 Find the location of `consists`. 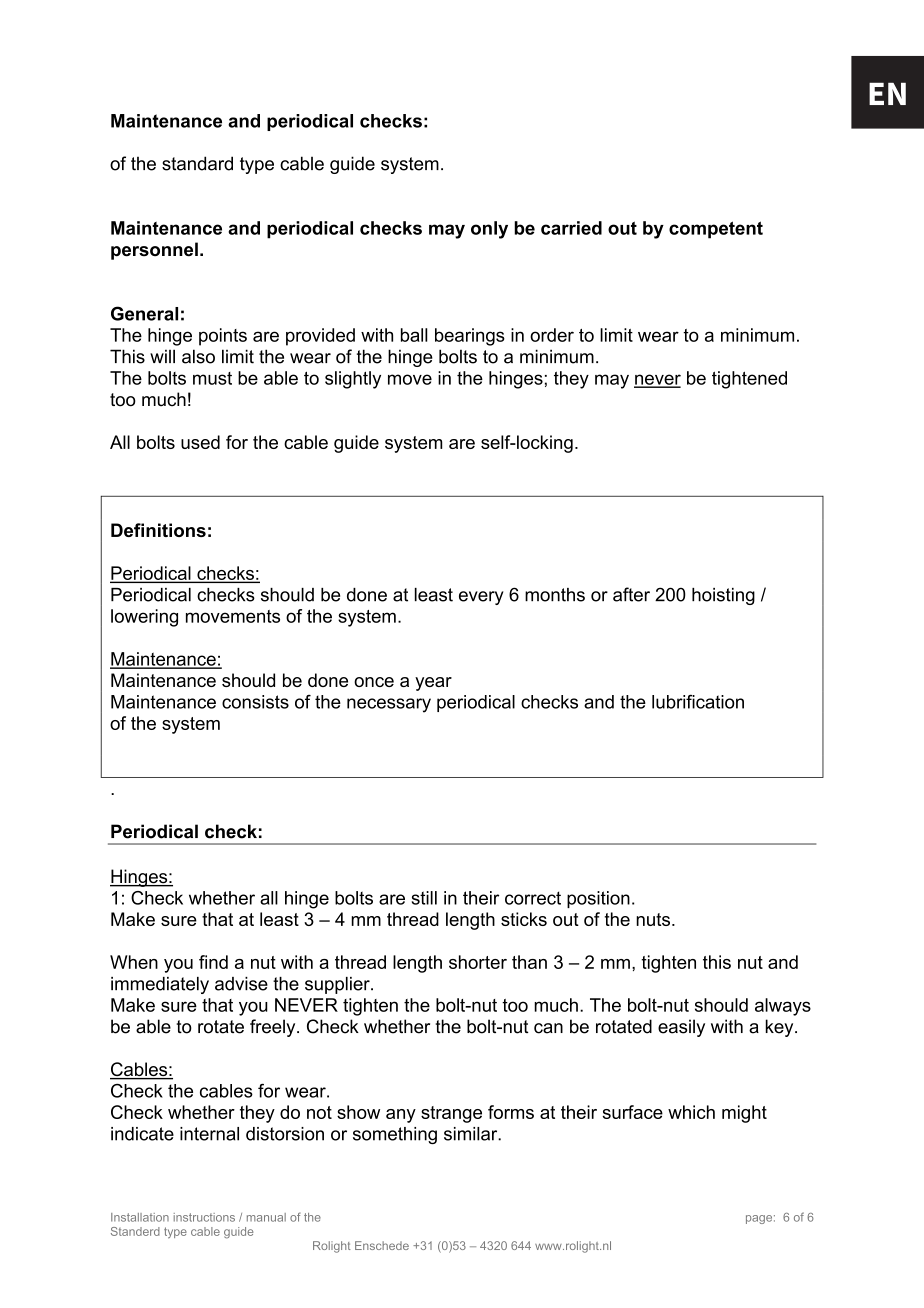

consists is located at coordinates (255, 702).
